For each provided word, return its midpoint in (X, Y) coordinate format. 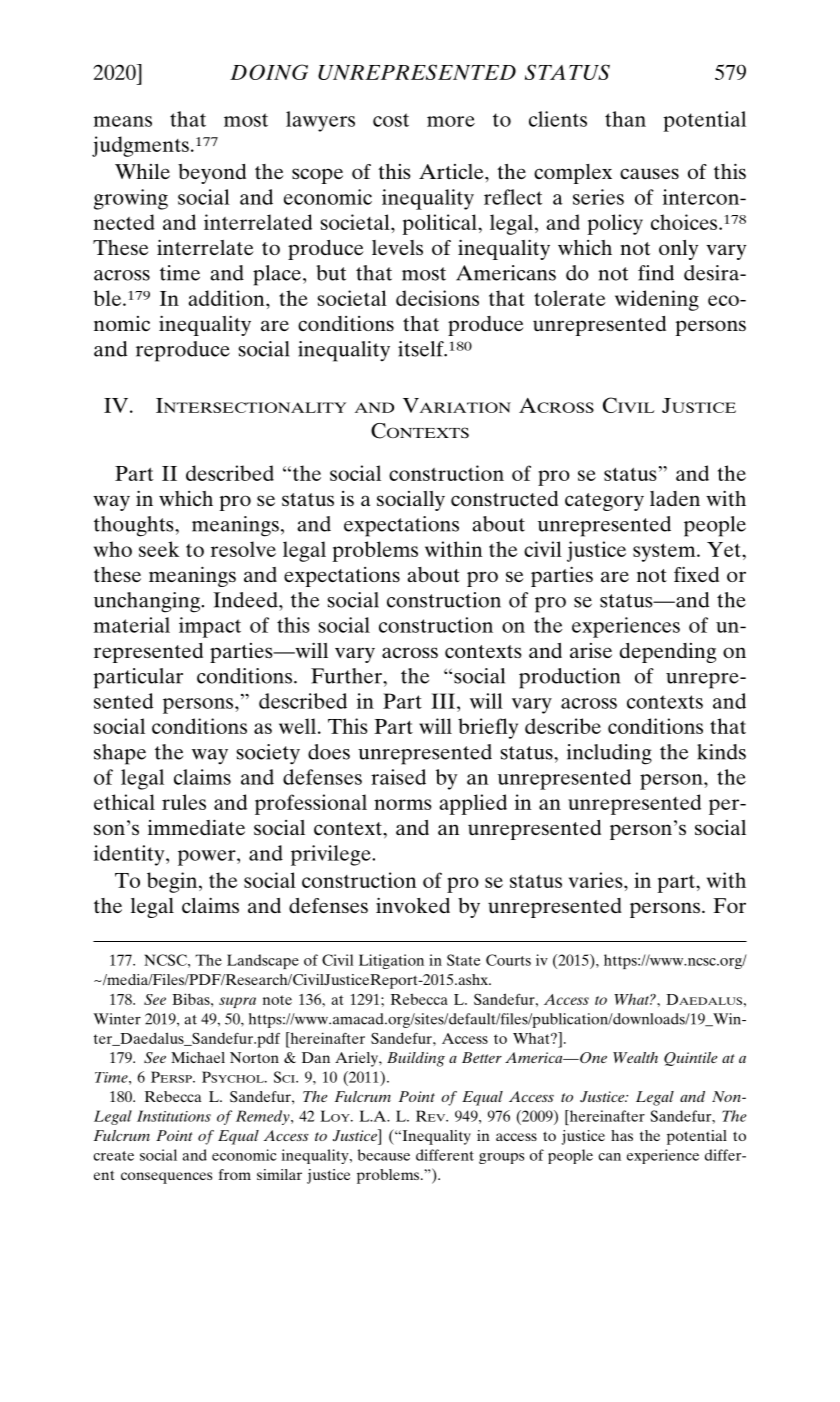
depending (668, 653)
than (625, 119)
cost (391, 120)
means (123, 121)
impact (210, 627)
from (235, 1174)
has (622, 1135)
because (384, 1155)
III (443, 701)
